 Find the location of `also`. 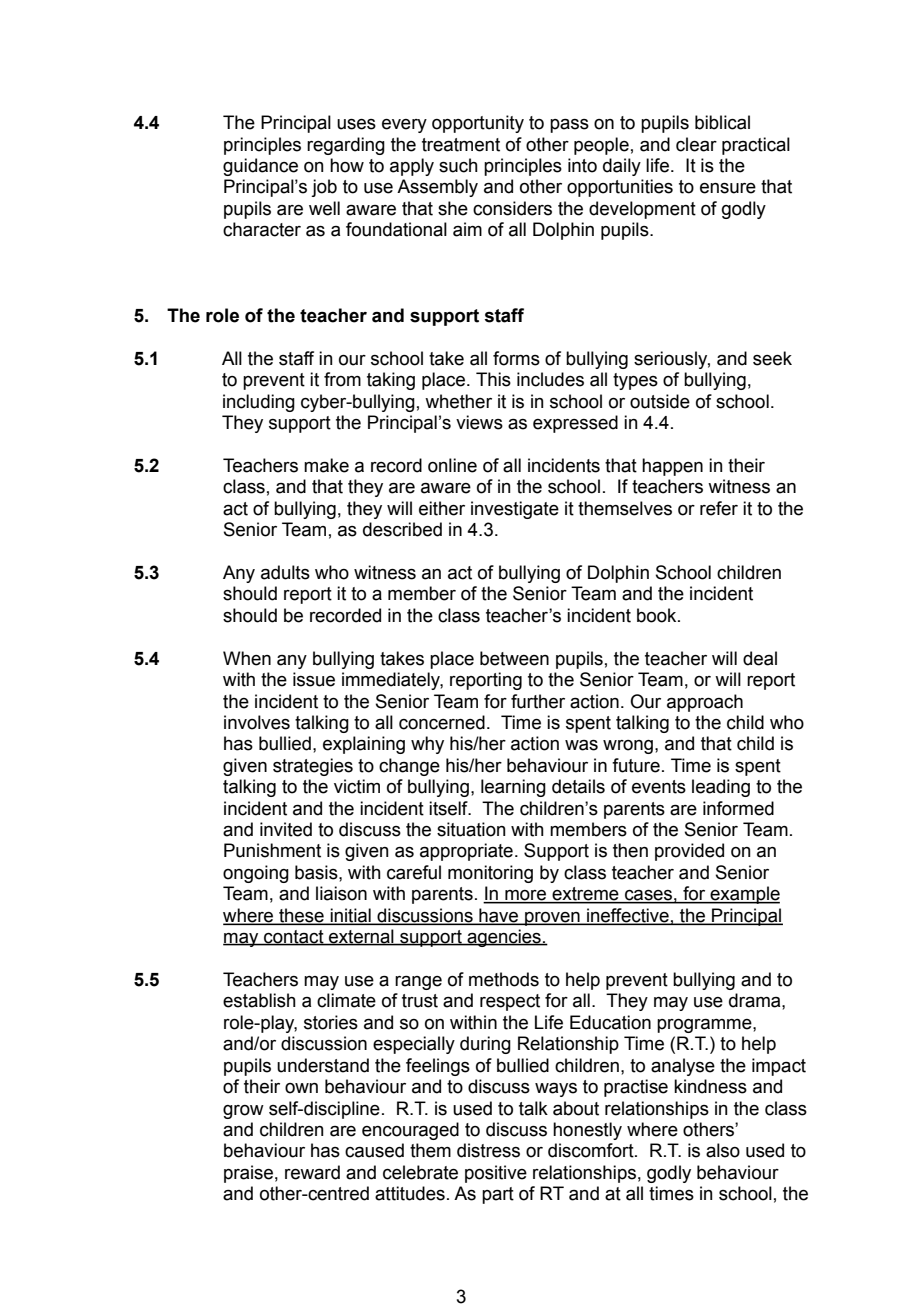

also is located at coordinates (723, 1150).
